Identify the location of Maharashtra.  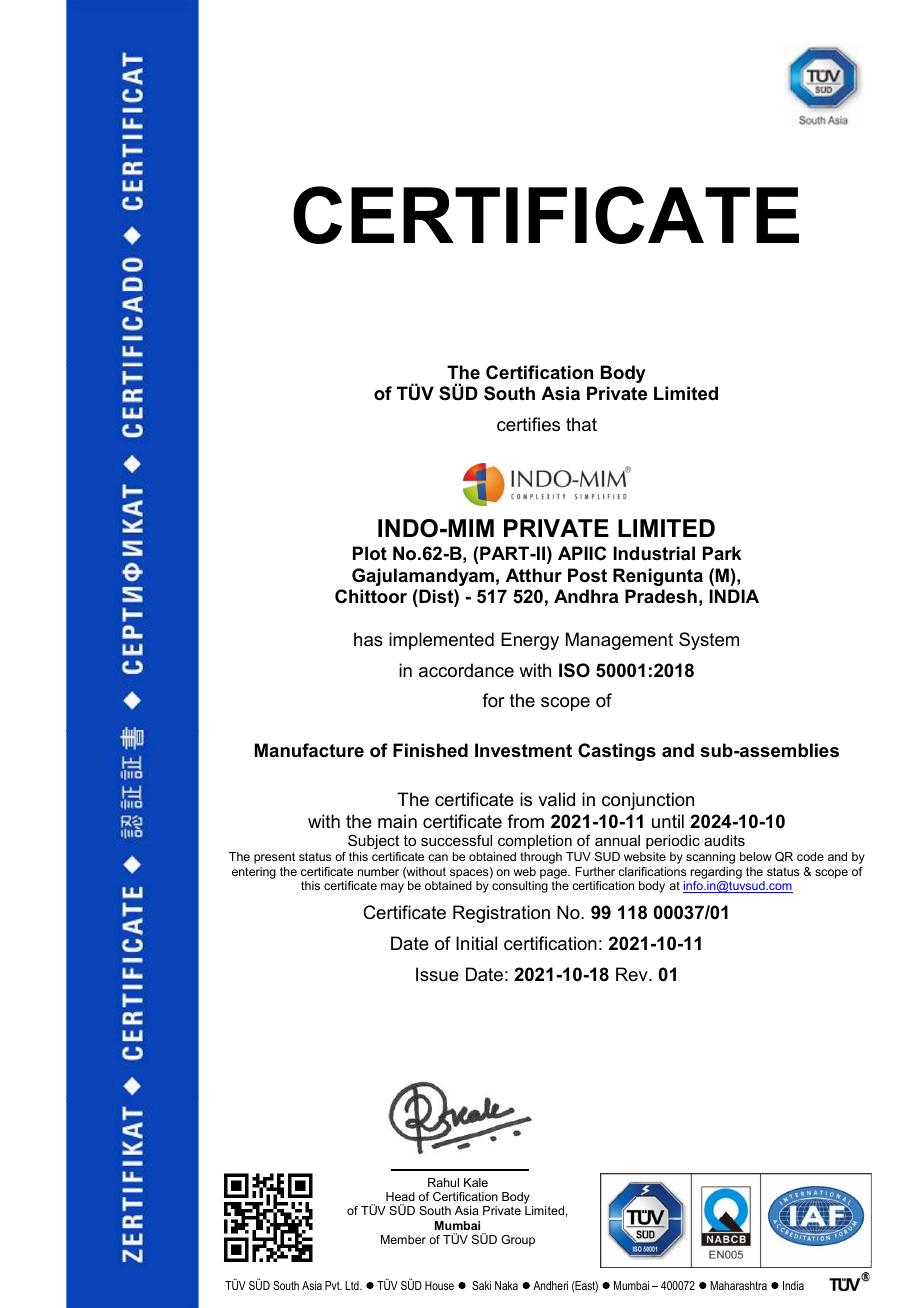
(738, 1285).
